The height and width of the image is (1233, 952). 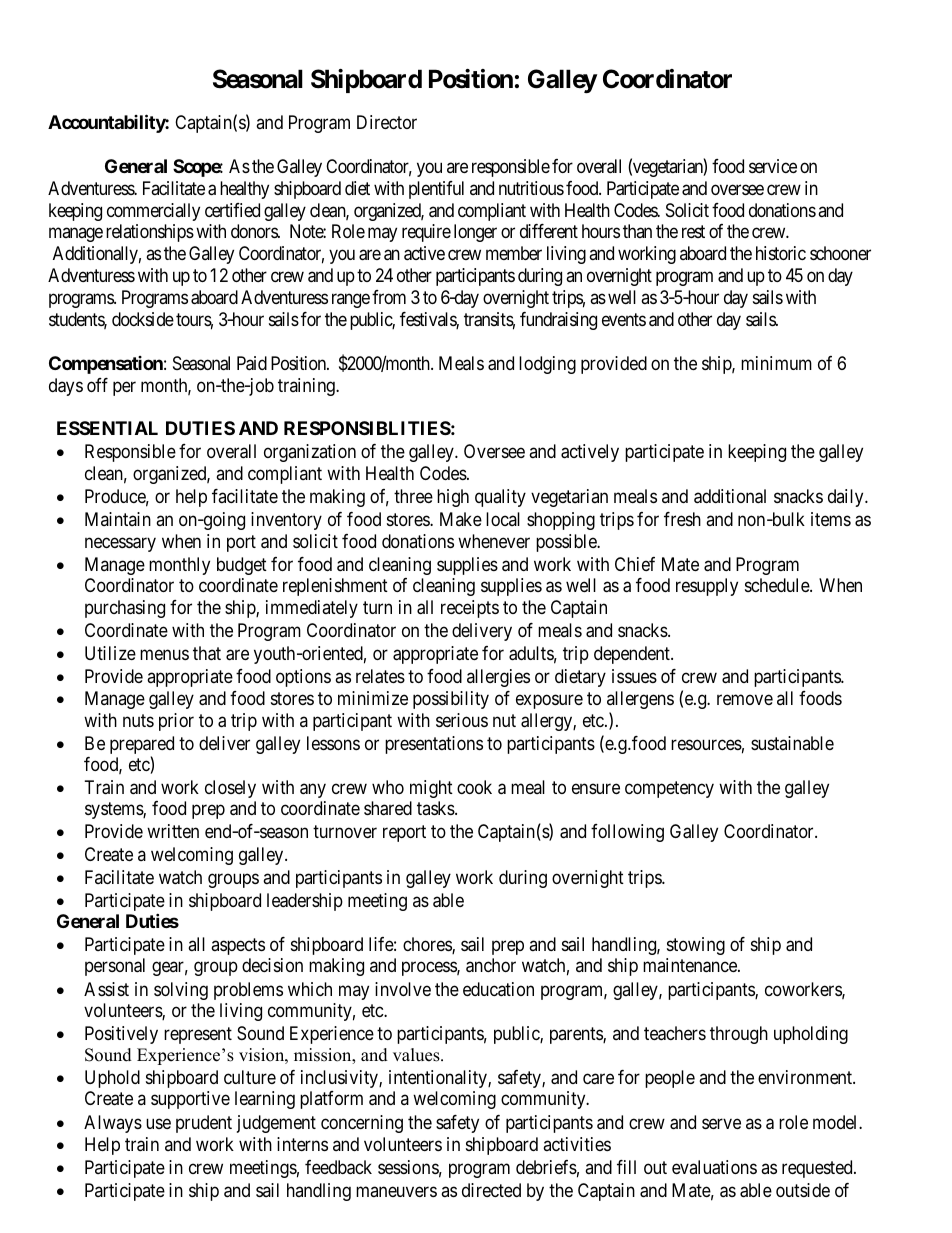 What do you see at coordinates (158, 1123) in the image?
I see `use` at bounding box center [158, 1123].
